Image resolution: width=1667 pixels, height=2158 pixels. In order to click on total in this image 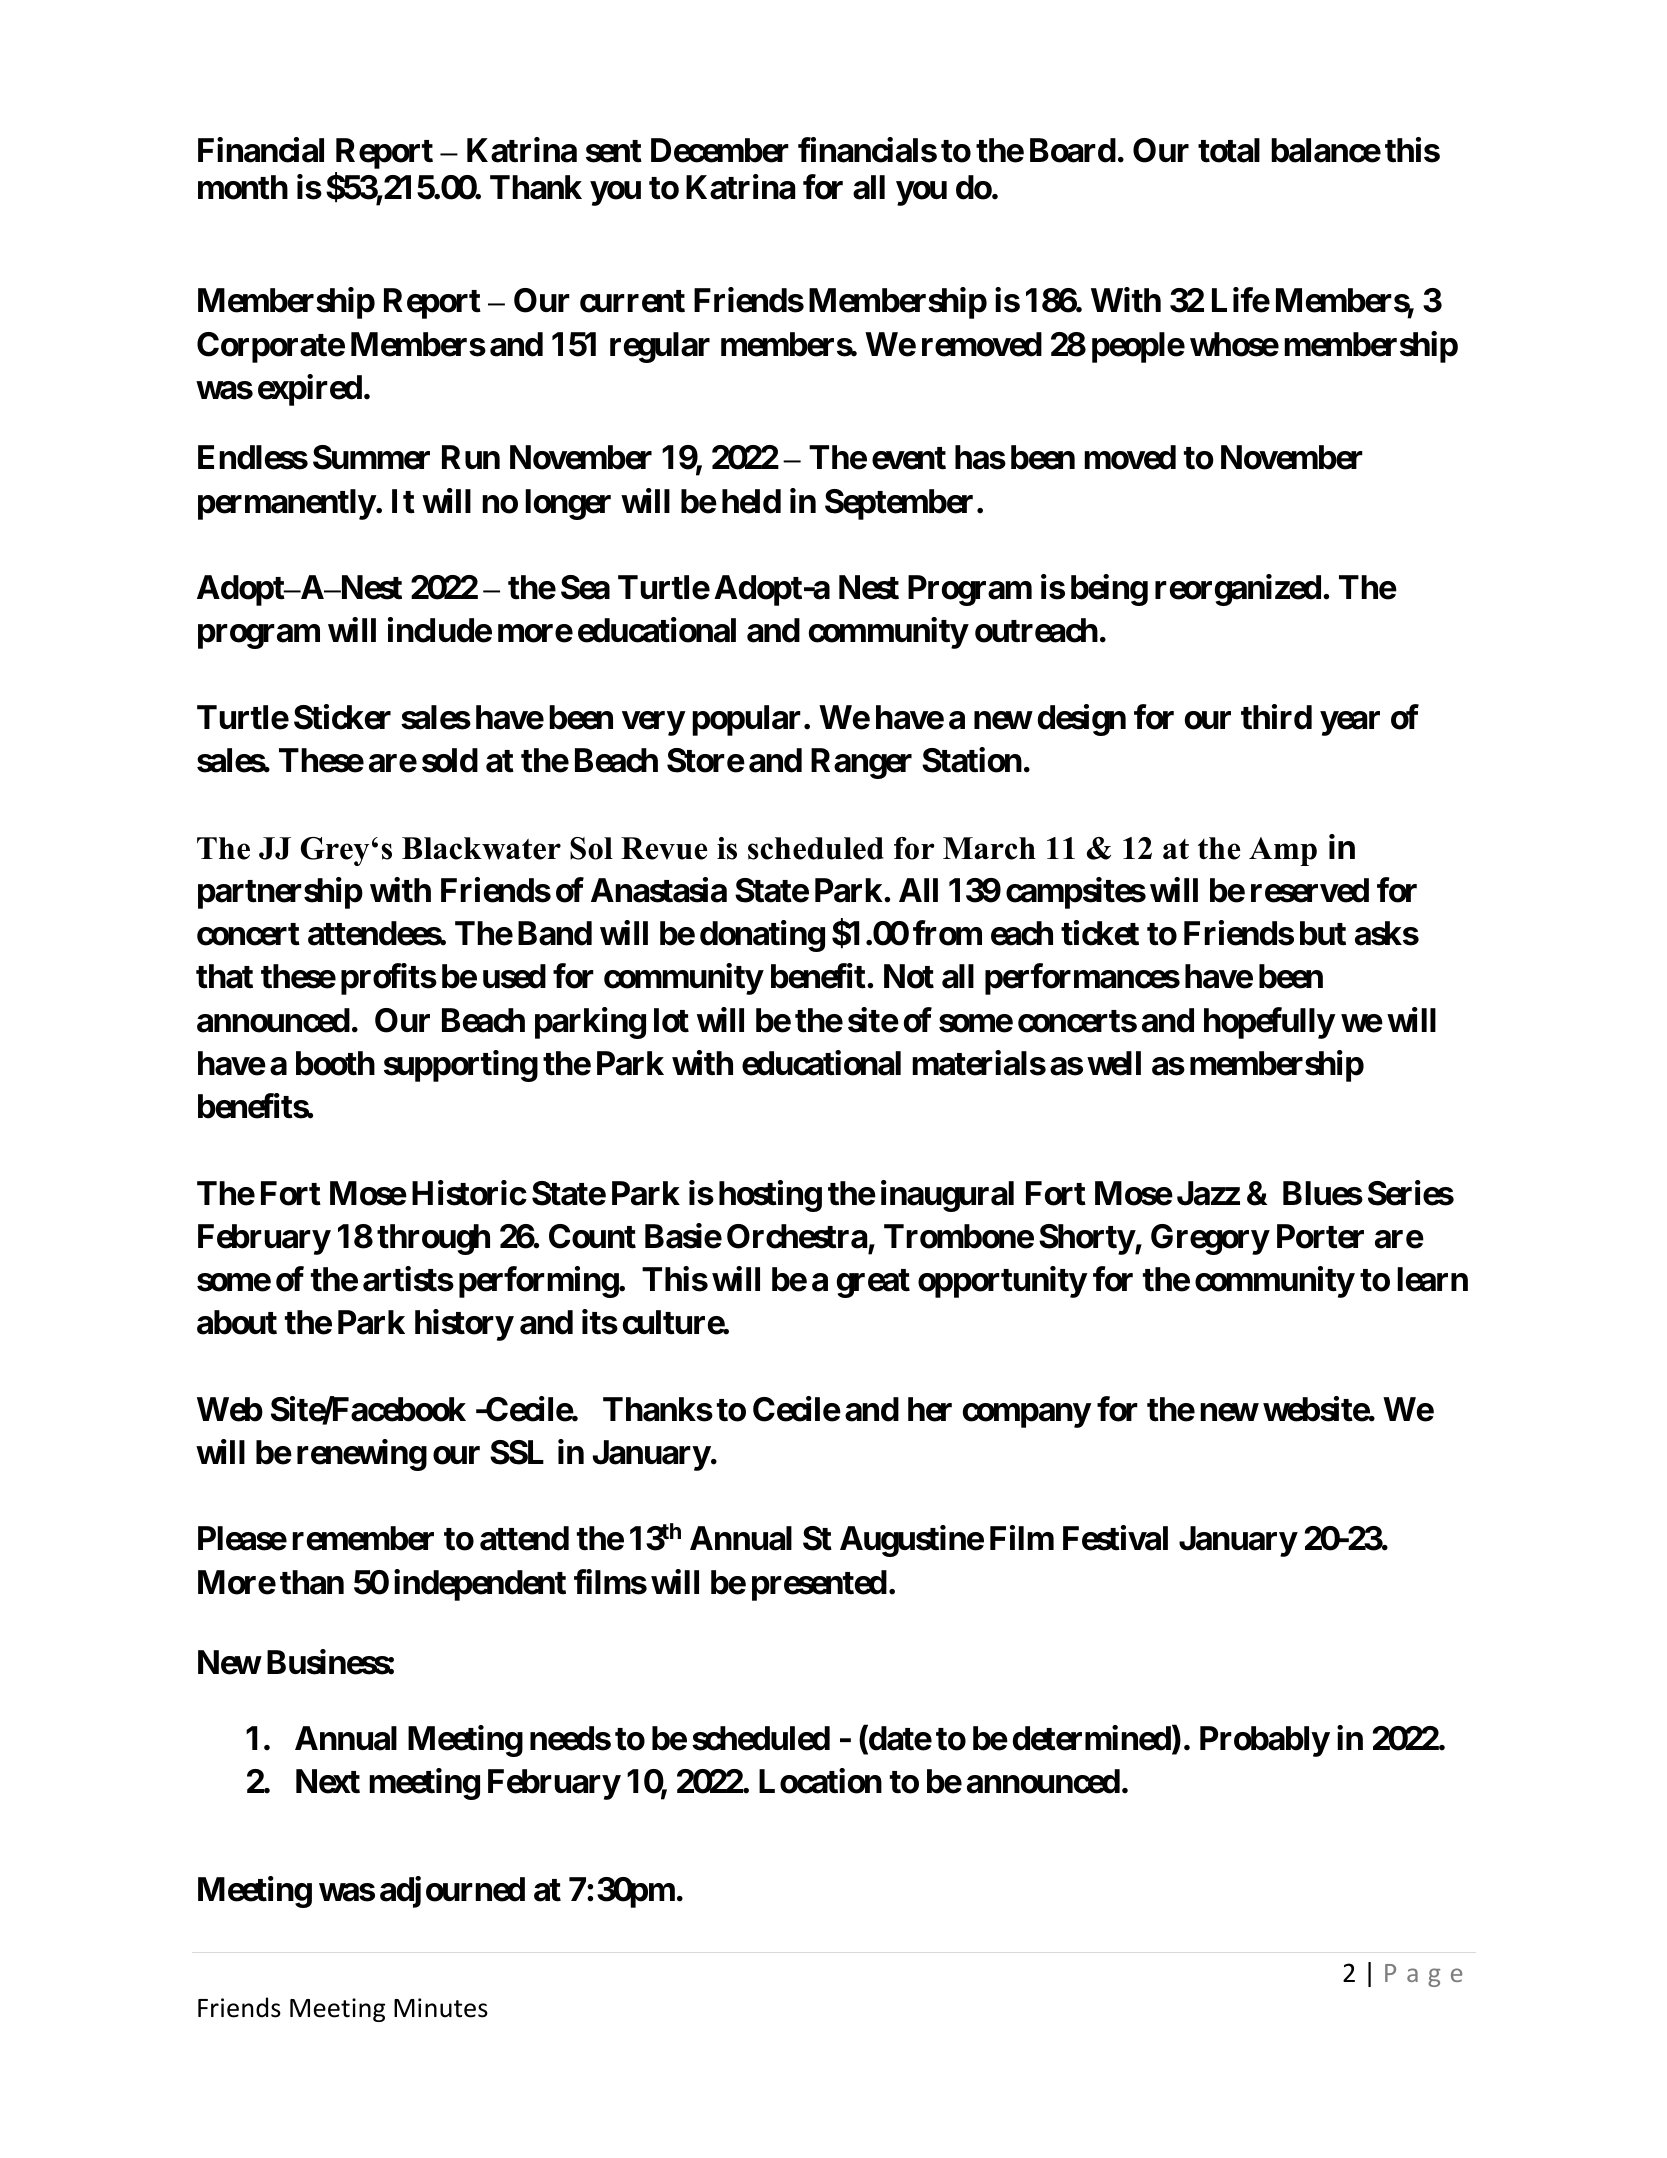, I will do `click(1229, 150)`.
